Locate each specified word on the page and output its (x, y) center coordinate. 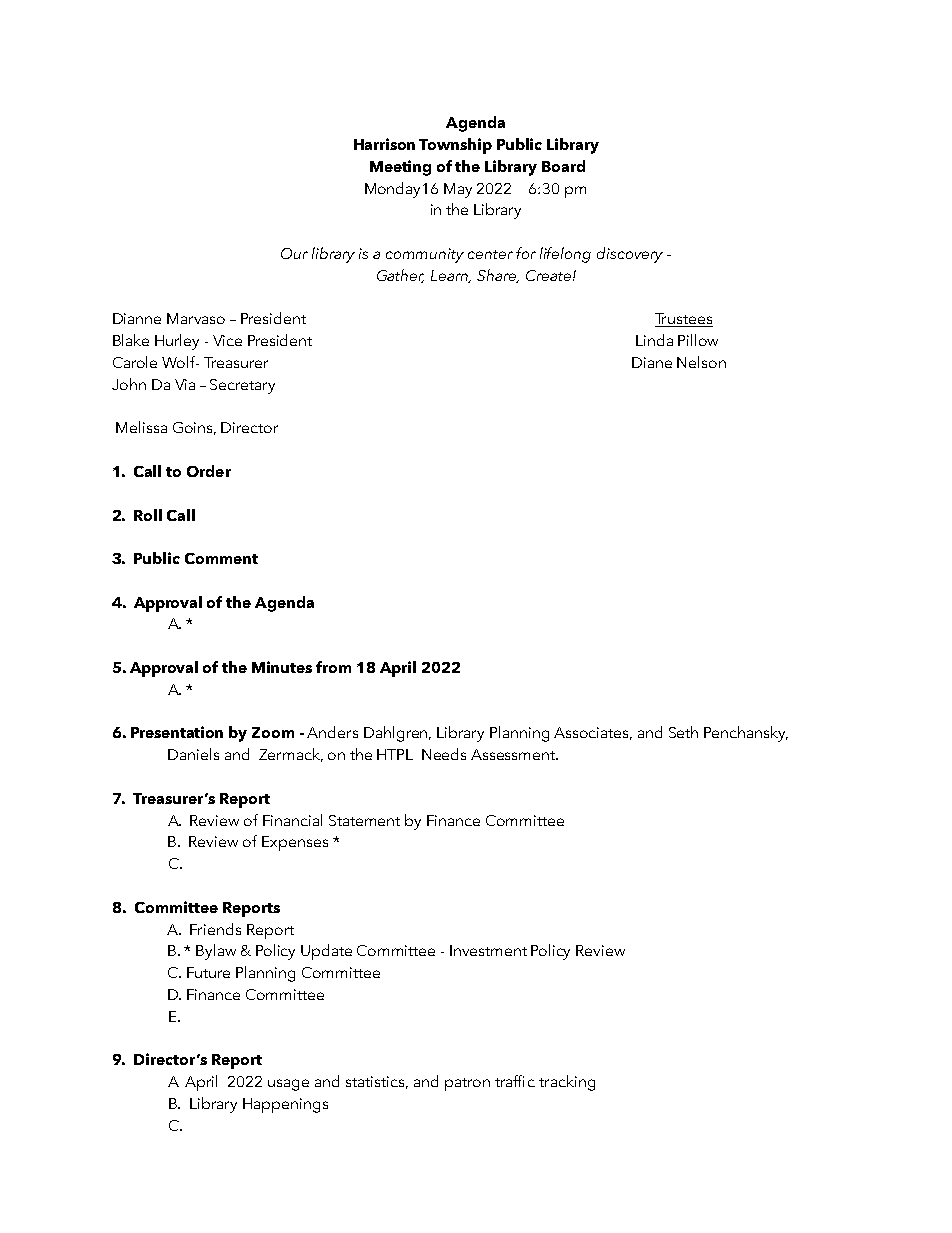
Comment (221, 558)
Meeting (400, 168)
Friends (215, 929)
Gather (400, 276)
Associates (593, 733)
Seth (683, 732)
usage (288, 1085)
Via (185, 384)
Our (294, 253)
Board (563, 166)
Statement (364, 820)
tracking (567, 1083)
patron (467, 1084)
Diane (652, 362)
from (333, 667)
